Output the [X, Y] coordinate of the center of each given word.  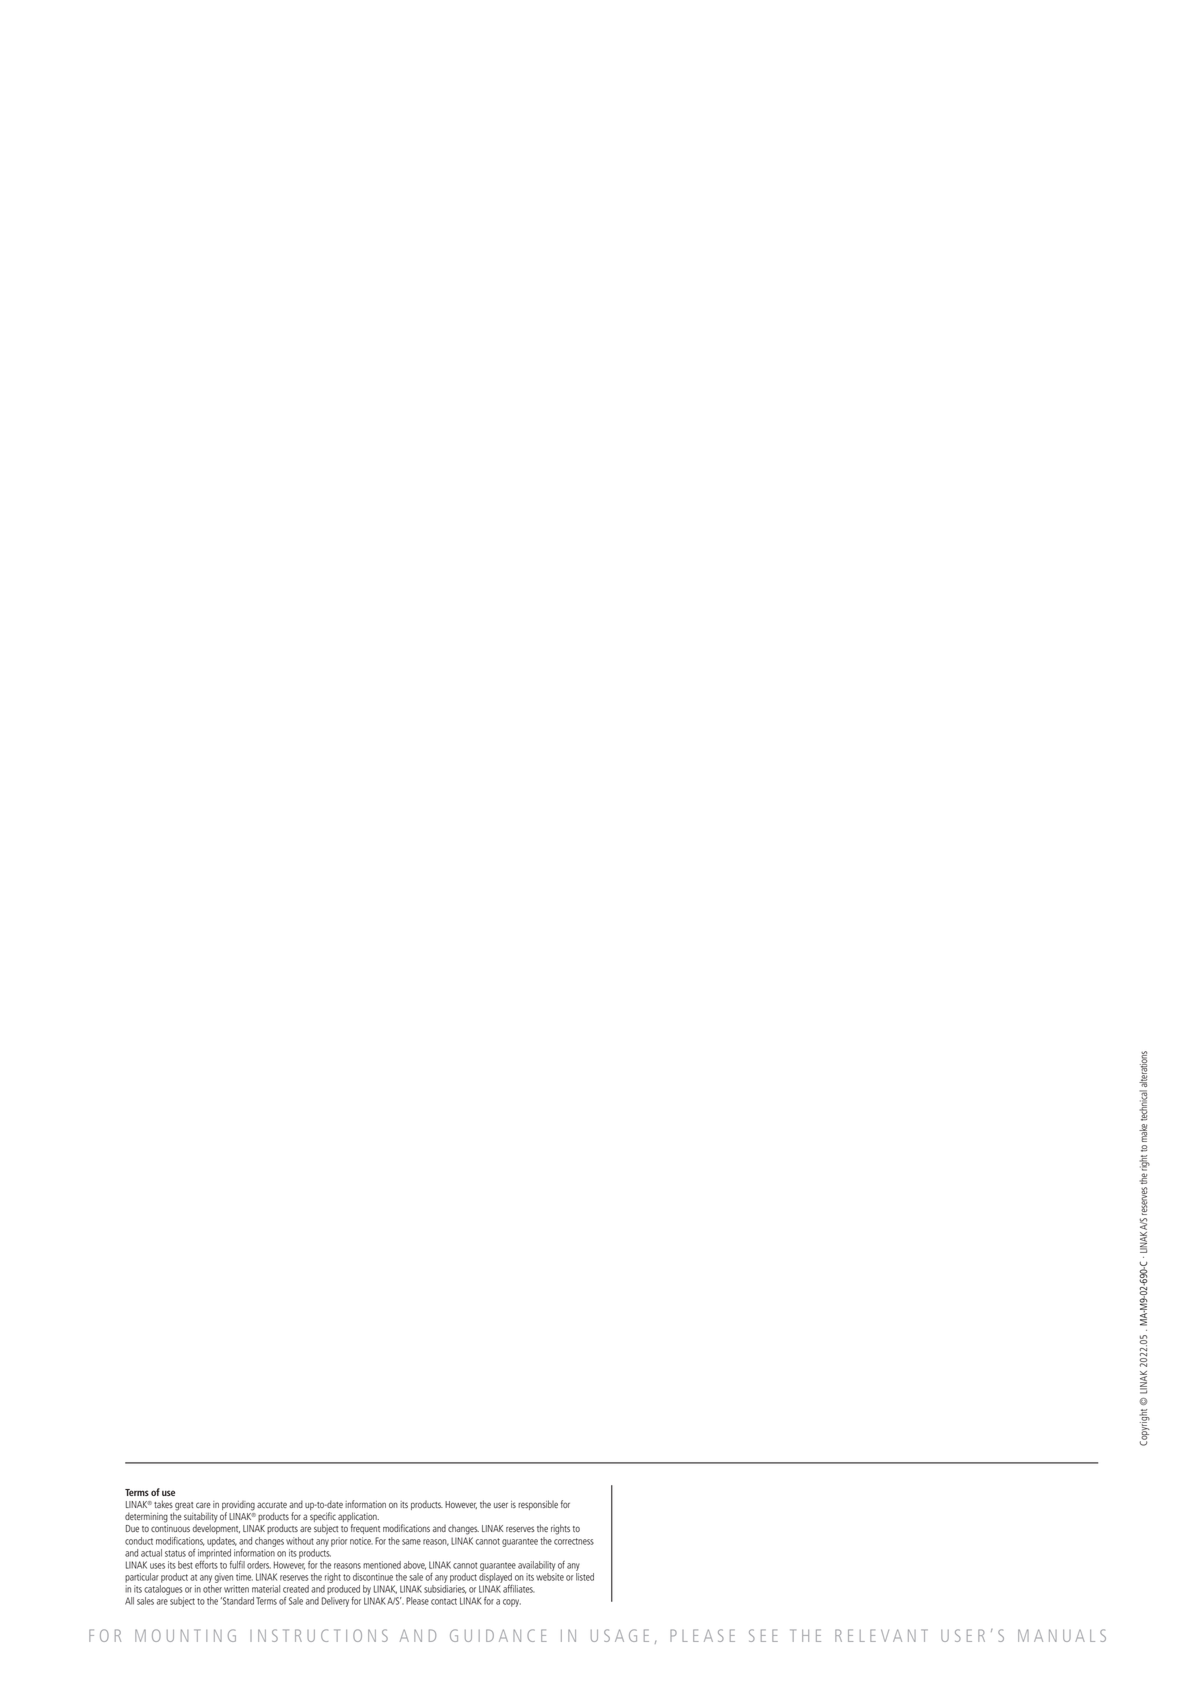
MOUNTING [185, 1635]
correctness [574, 1541]
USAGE [620, 1635]
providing [238, 1507]
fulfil [237, 1565]
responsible [538, 1505]
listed [585, 1575]
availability [536, 1566]
